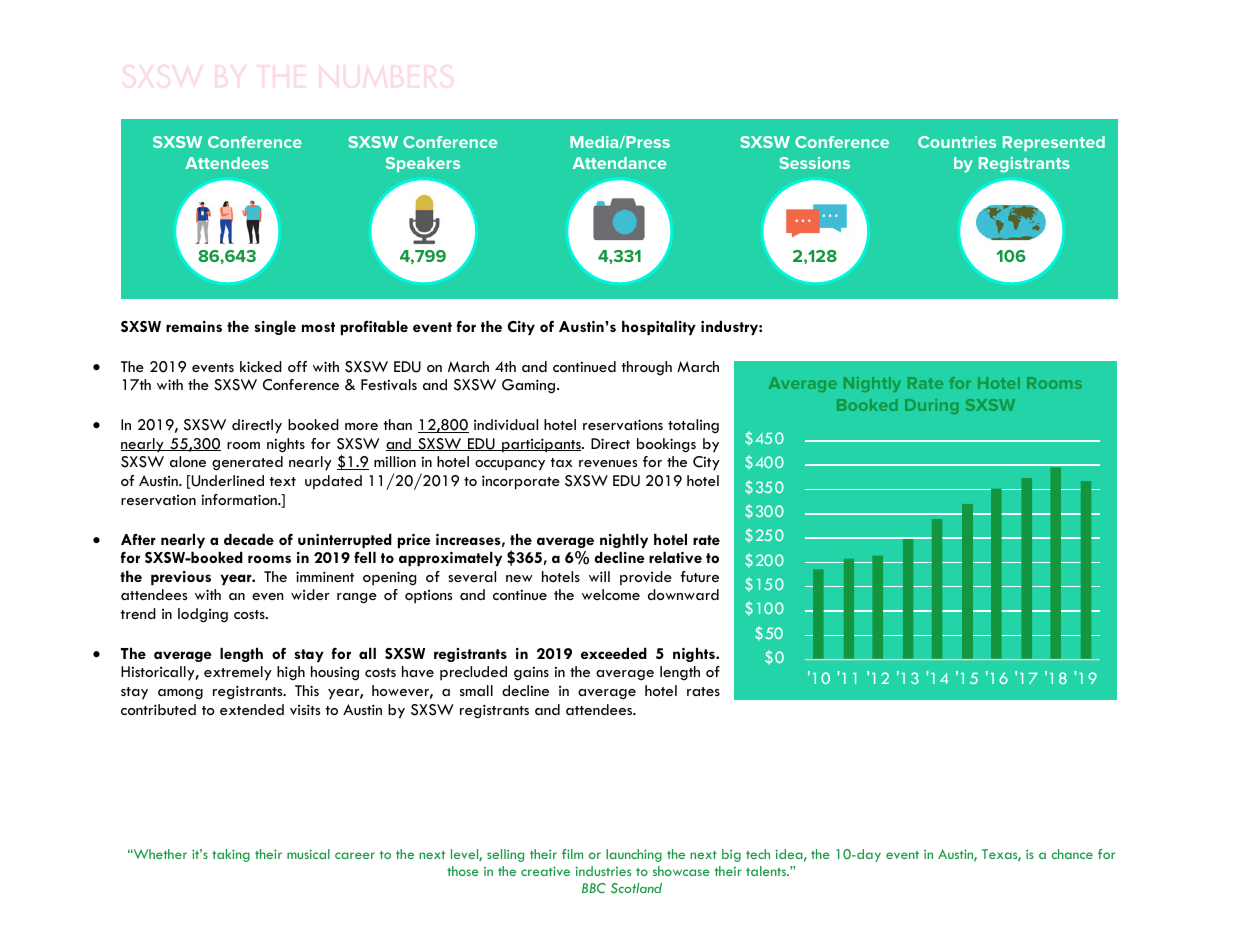 Image resolution: width=1233 pixels, height=952 pixels. Describe the element at coordinates (614, 653) in the screenshot. I see `exceeded` at that location.
